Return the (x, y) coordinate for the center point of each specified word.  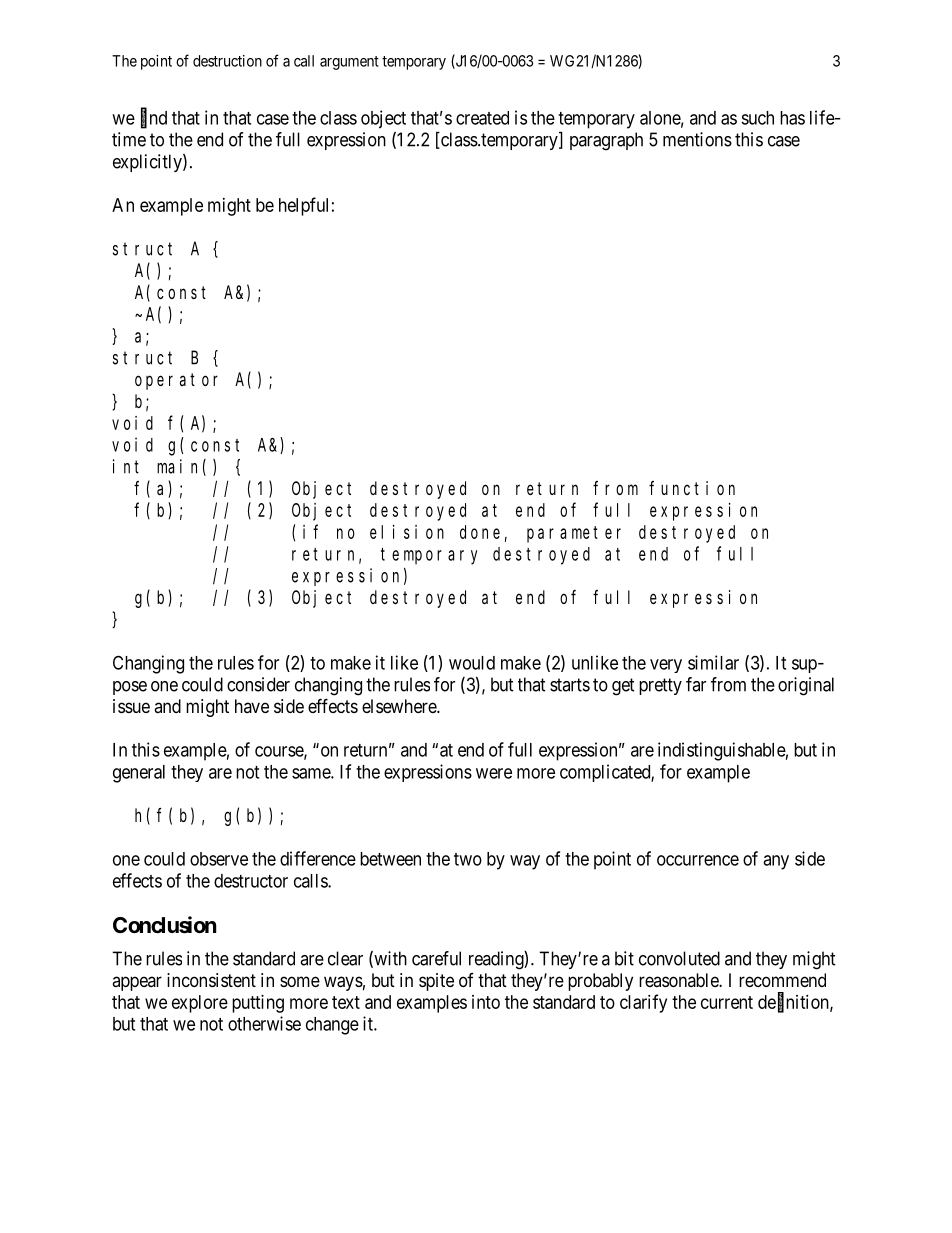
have (252, 706)
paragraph (606, 141)
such (757, 118)
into (486, 1002)
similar (713, 662)
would (472, 663)
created (482, 118)
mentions (697, 139)
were (494, 773)
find (154, 118)
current (727, 1002)
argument (349, 63)
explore (200, 1004)
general (139, 774)
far (696, 684)
